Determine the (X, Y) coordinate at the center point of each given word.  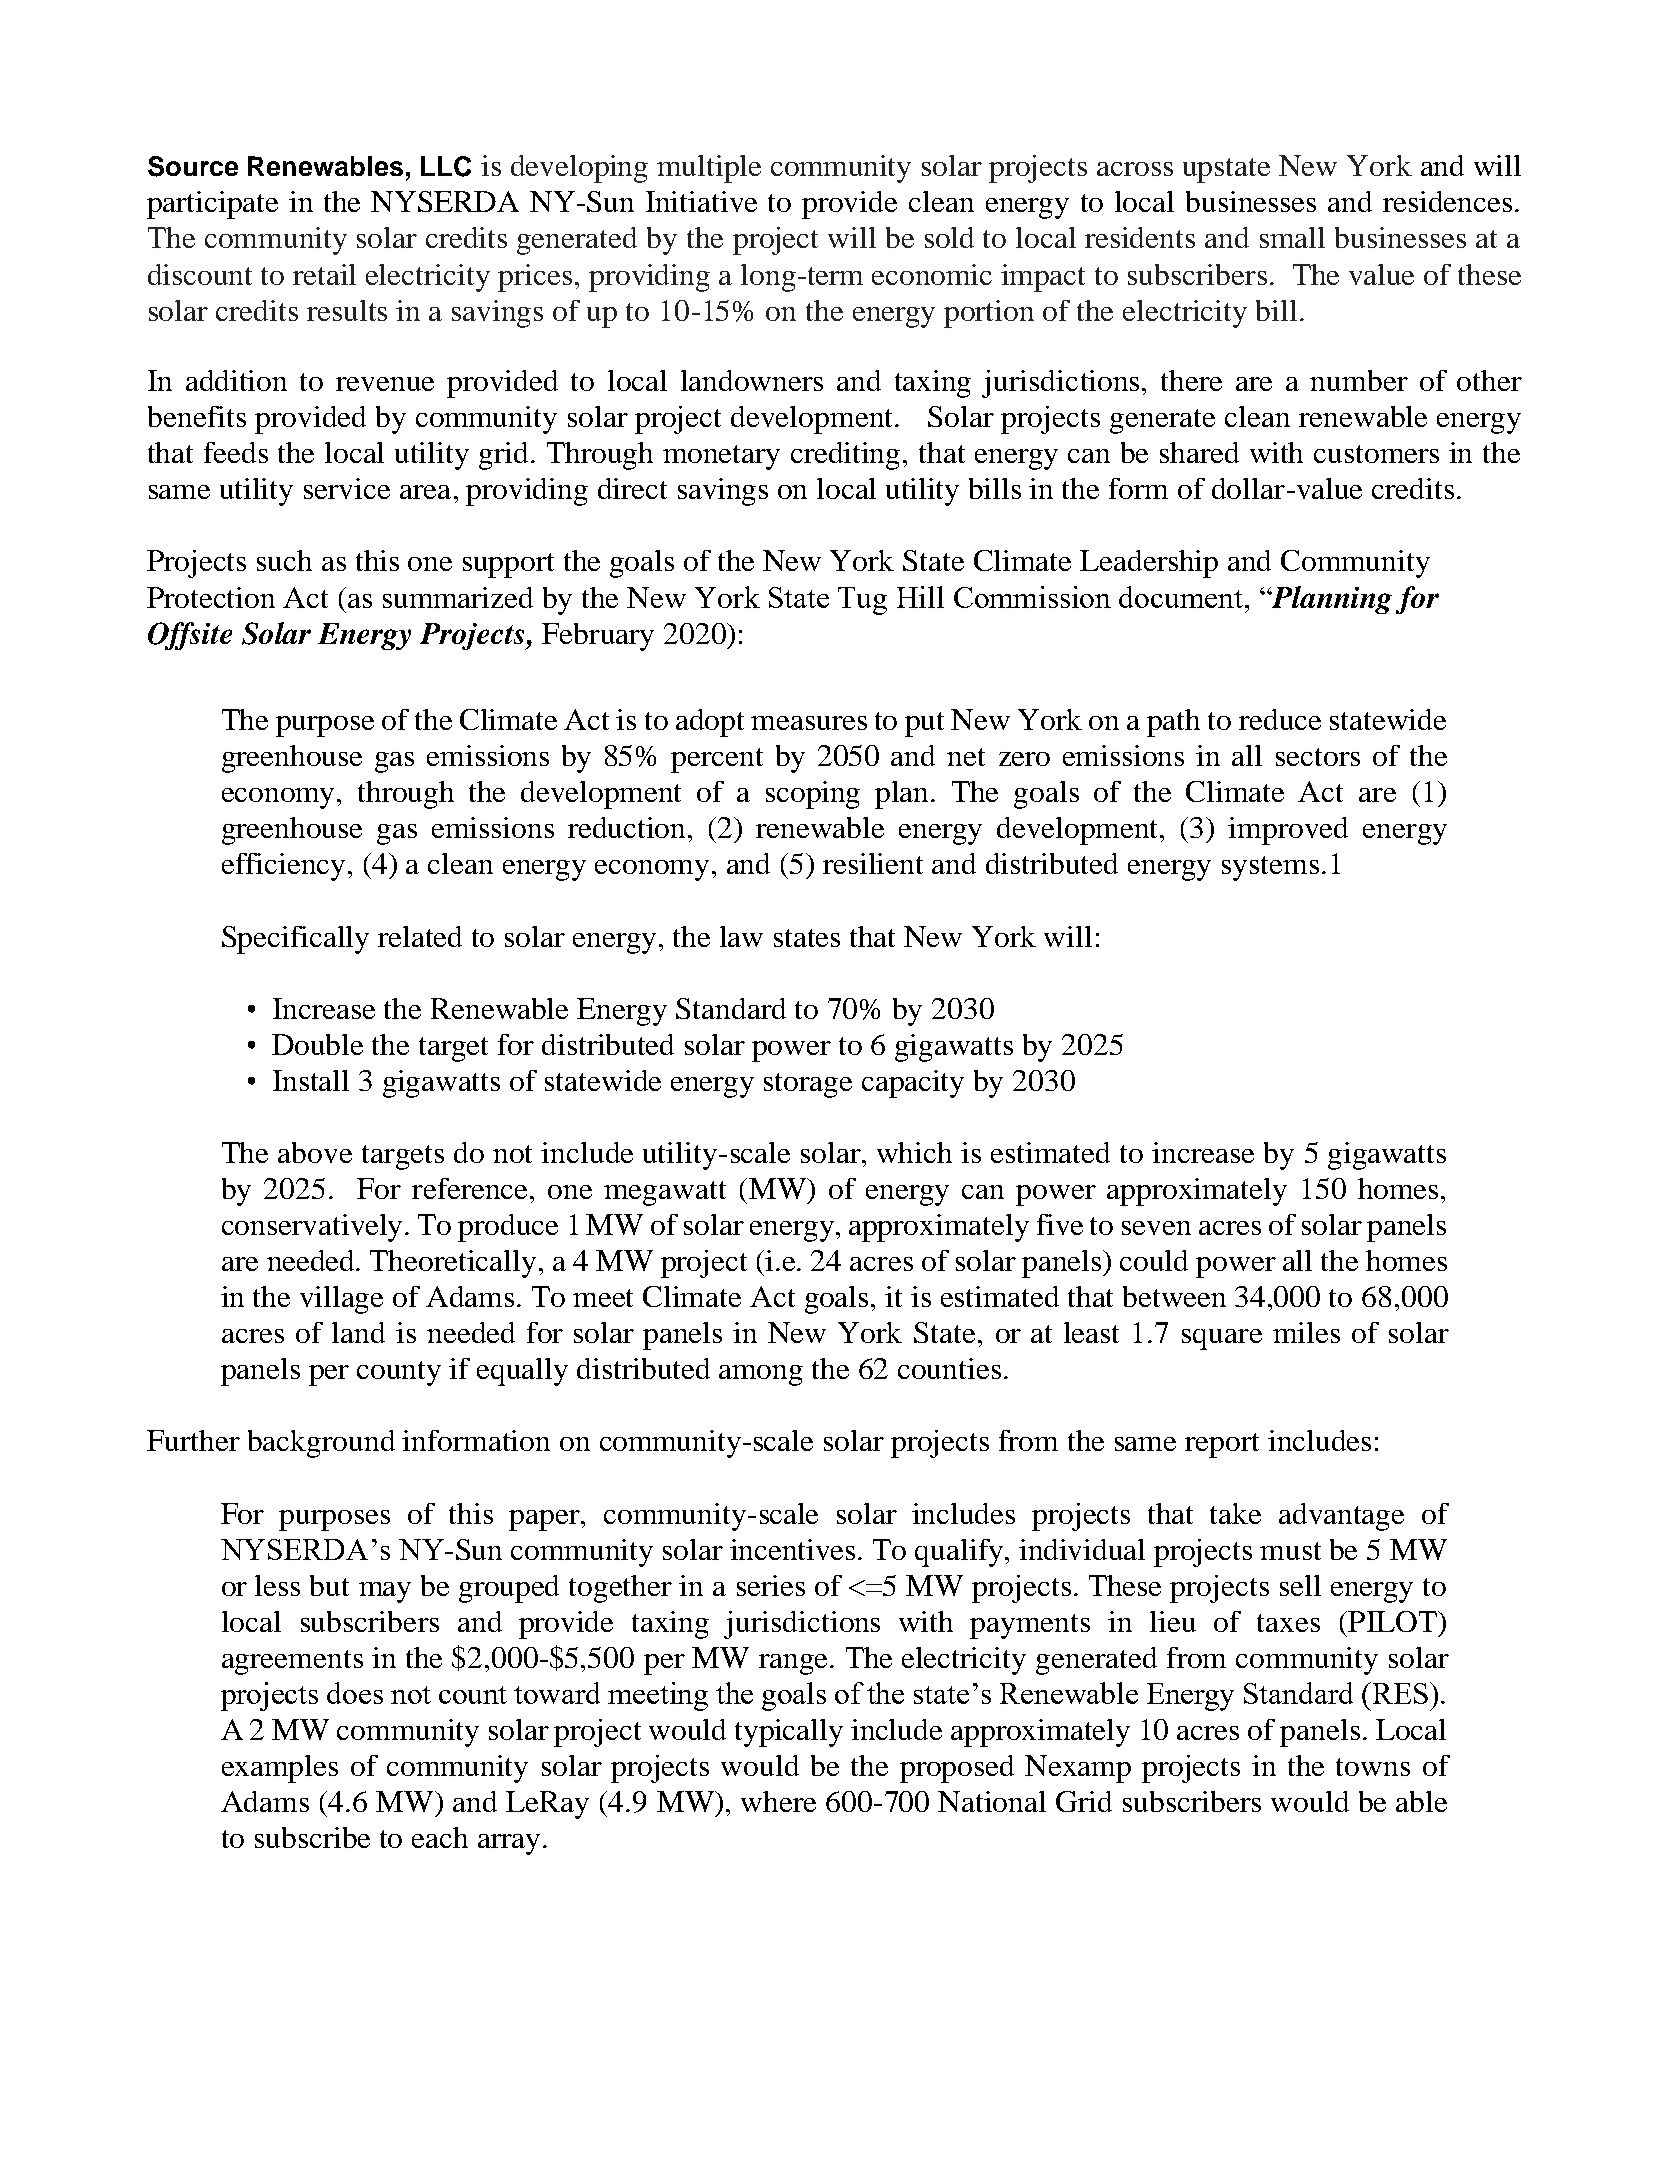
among (761, 1375)
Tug (862, 601)
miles (1306, 1332)
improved (1288, 831)
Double (317, 1044)
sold (949, 237)
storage (808, 1085)
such (284, 560)
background (321, 1444)
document (1182, 597)
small (1292, 237)
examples (280, 1769)
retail (324, 274)
